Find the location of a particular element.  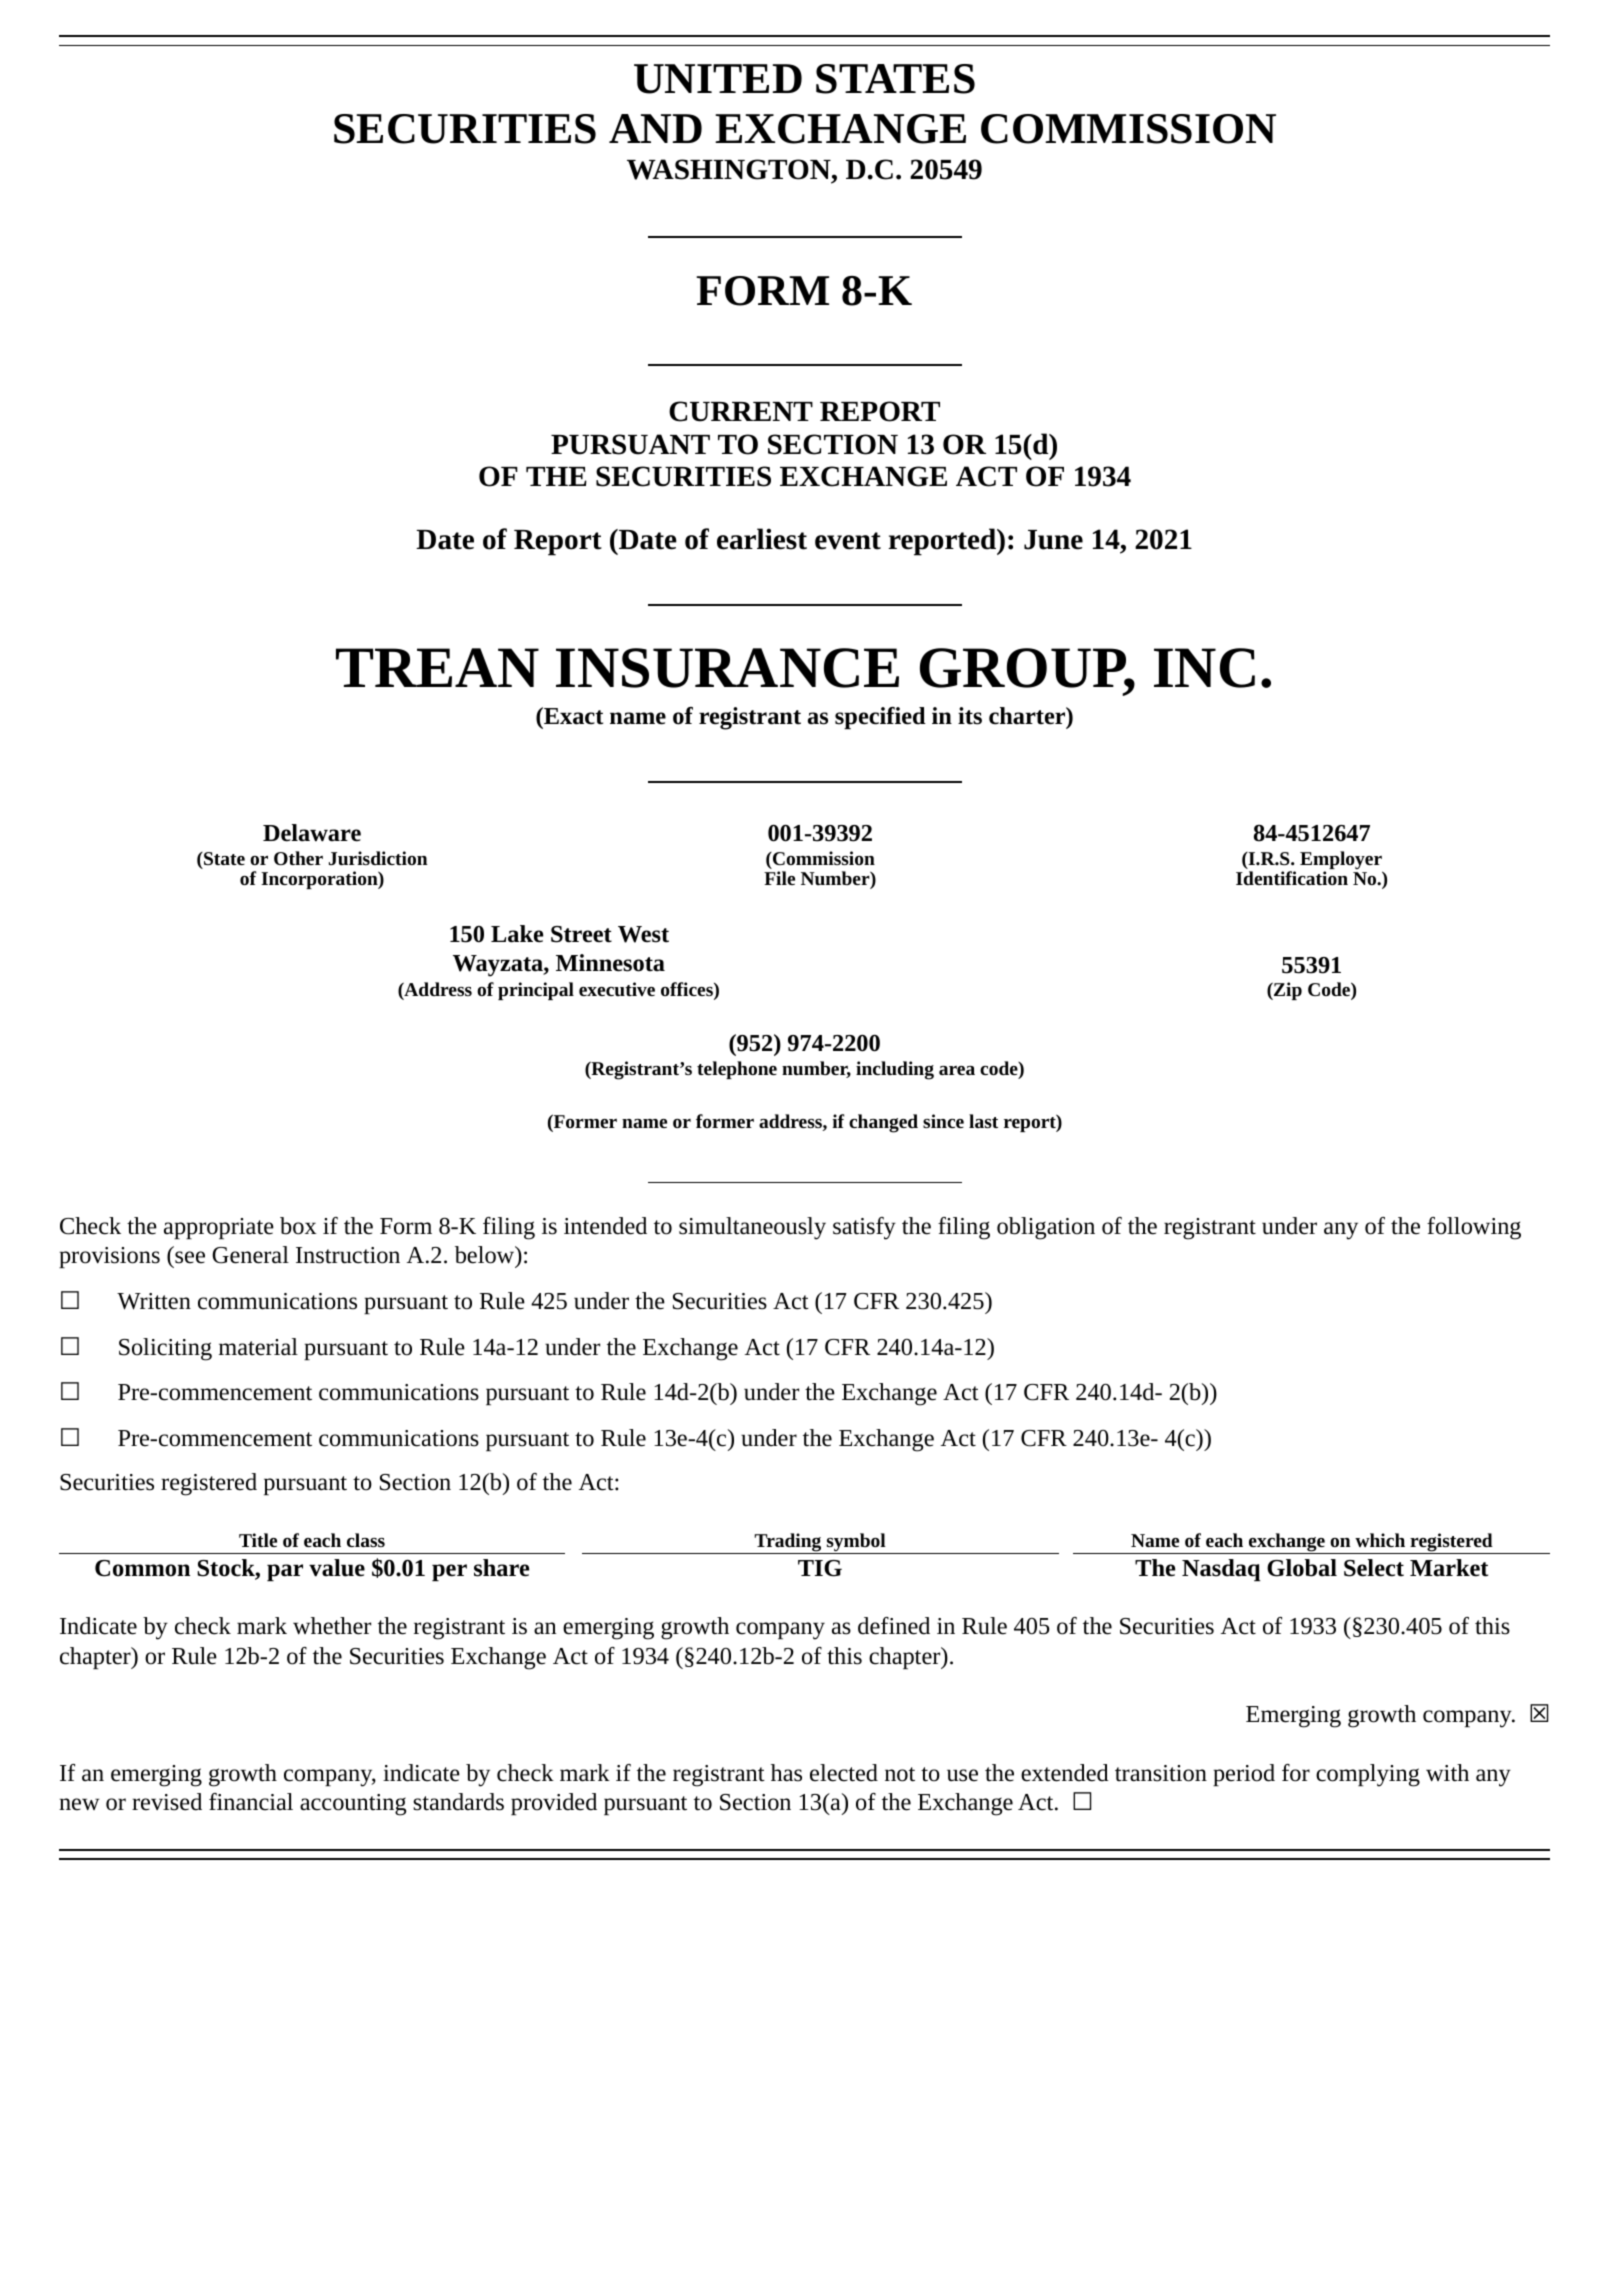

Other is located at coordinates (298, 858).
